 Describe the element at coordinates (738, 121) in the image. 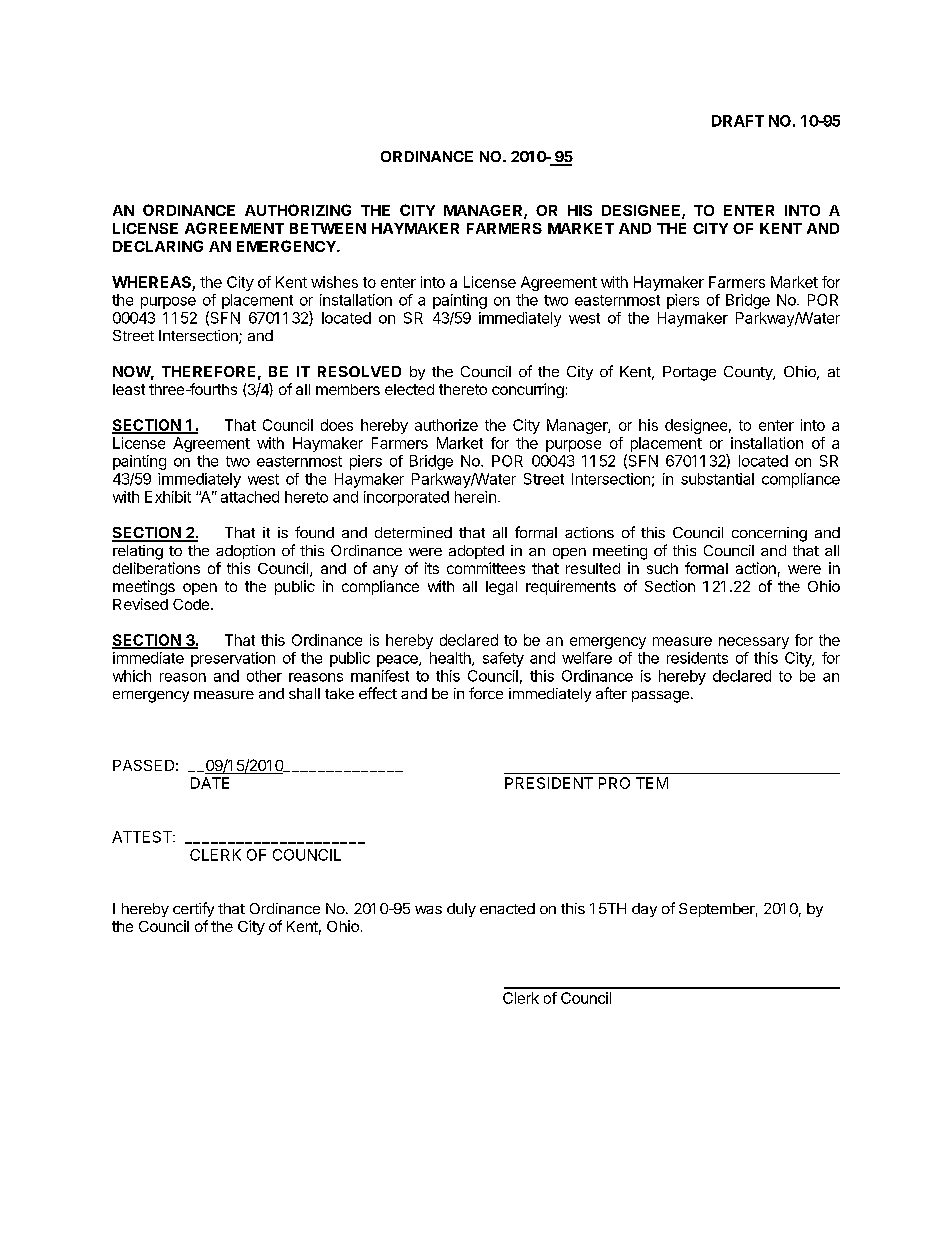

I see `DRAFT` at that location.
